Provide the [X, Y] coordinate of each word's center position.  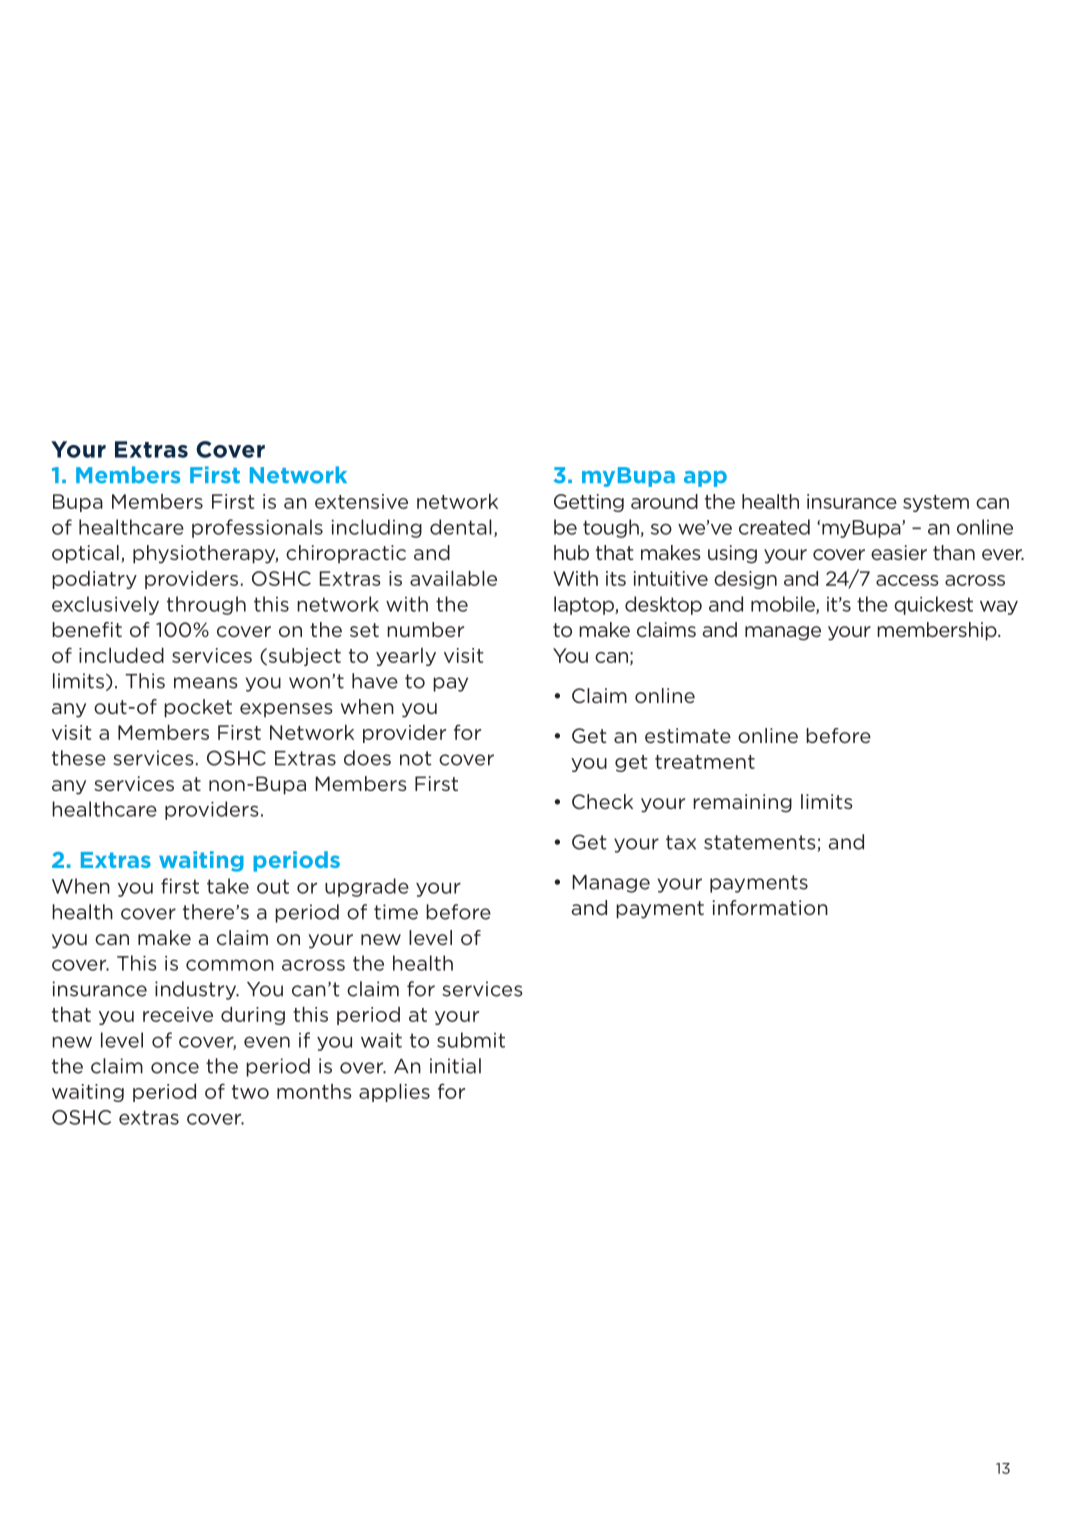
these [79, 758]
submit [471, 1040]
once [175, 1068]
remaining [742, 803]
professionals [257, 528]
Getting [589, 503]
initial [455, 1066]
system [936, 503]
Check [602, 802]
